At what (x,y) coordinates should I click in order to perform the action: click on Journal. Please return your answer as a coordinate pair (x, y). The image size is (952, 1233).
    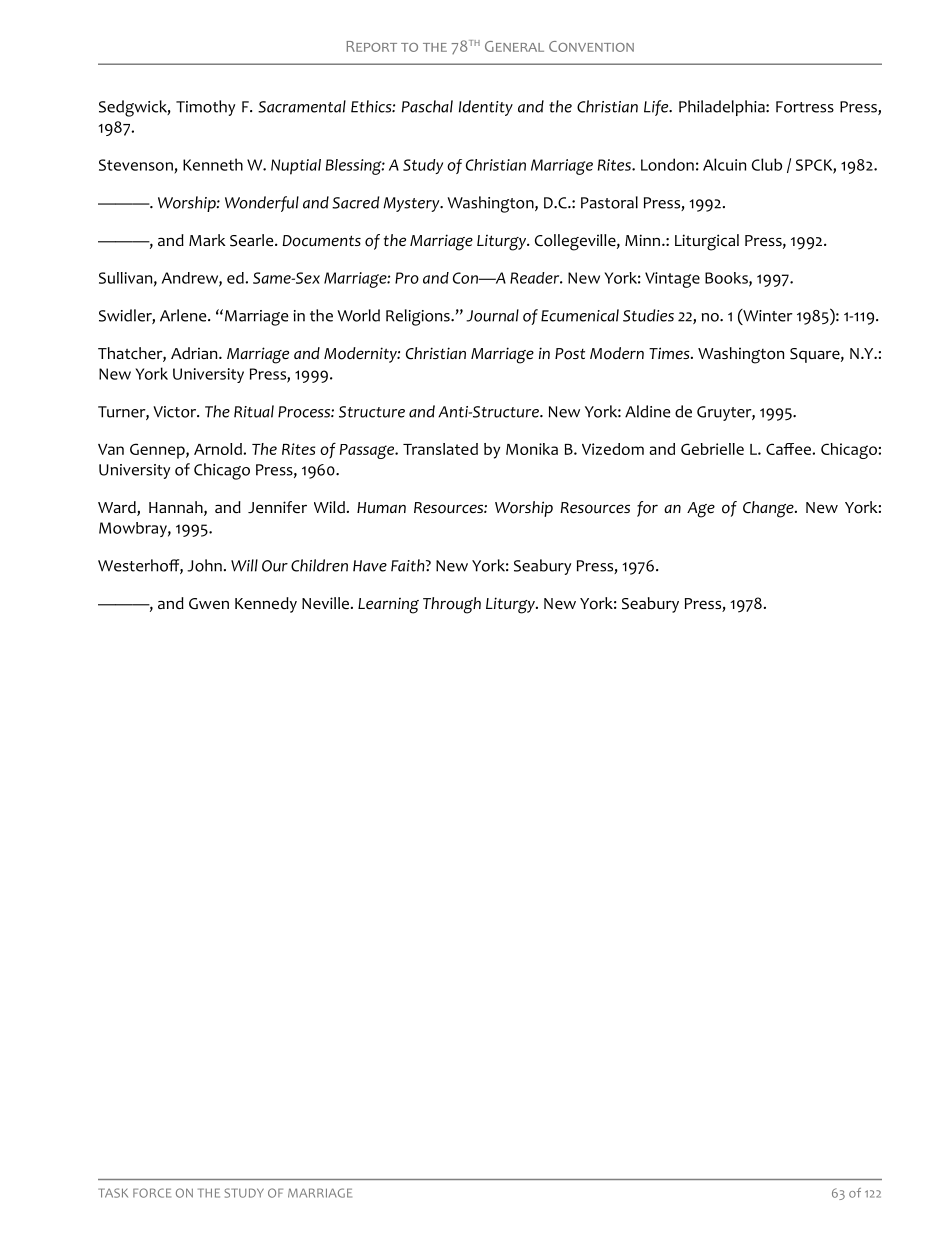
    Looking at the image, I should click on (492, 315).
